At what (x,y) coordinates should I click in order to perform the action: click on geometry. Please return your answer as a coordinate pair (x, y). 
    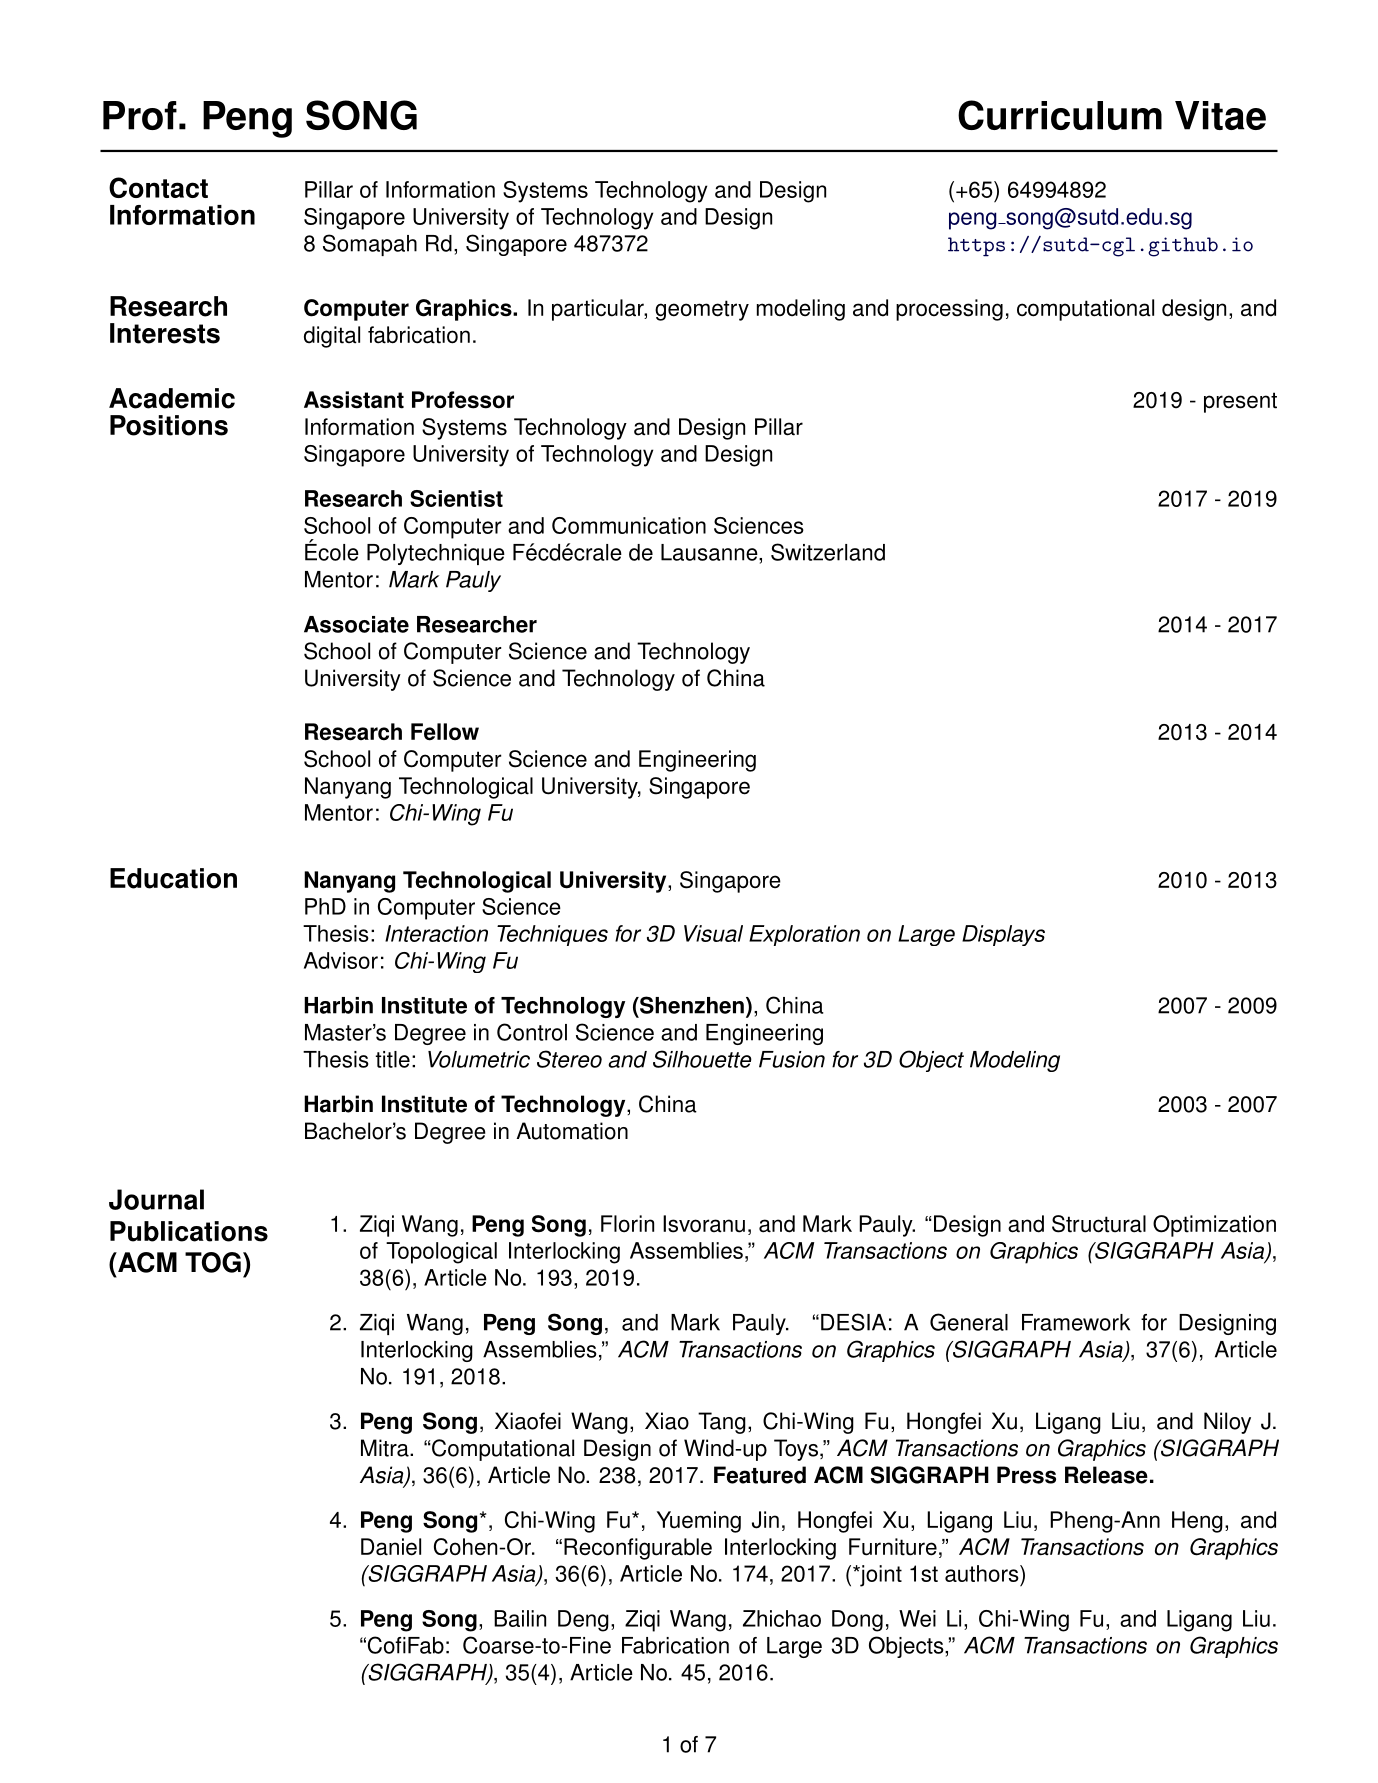
    Looking at the image, I should click on (702, 310).
